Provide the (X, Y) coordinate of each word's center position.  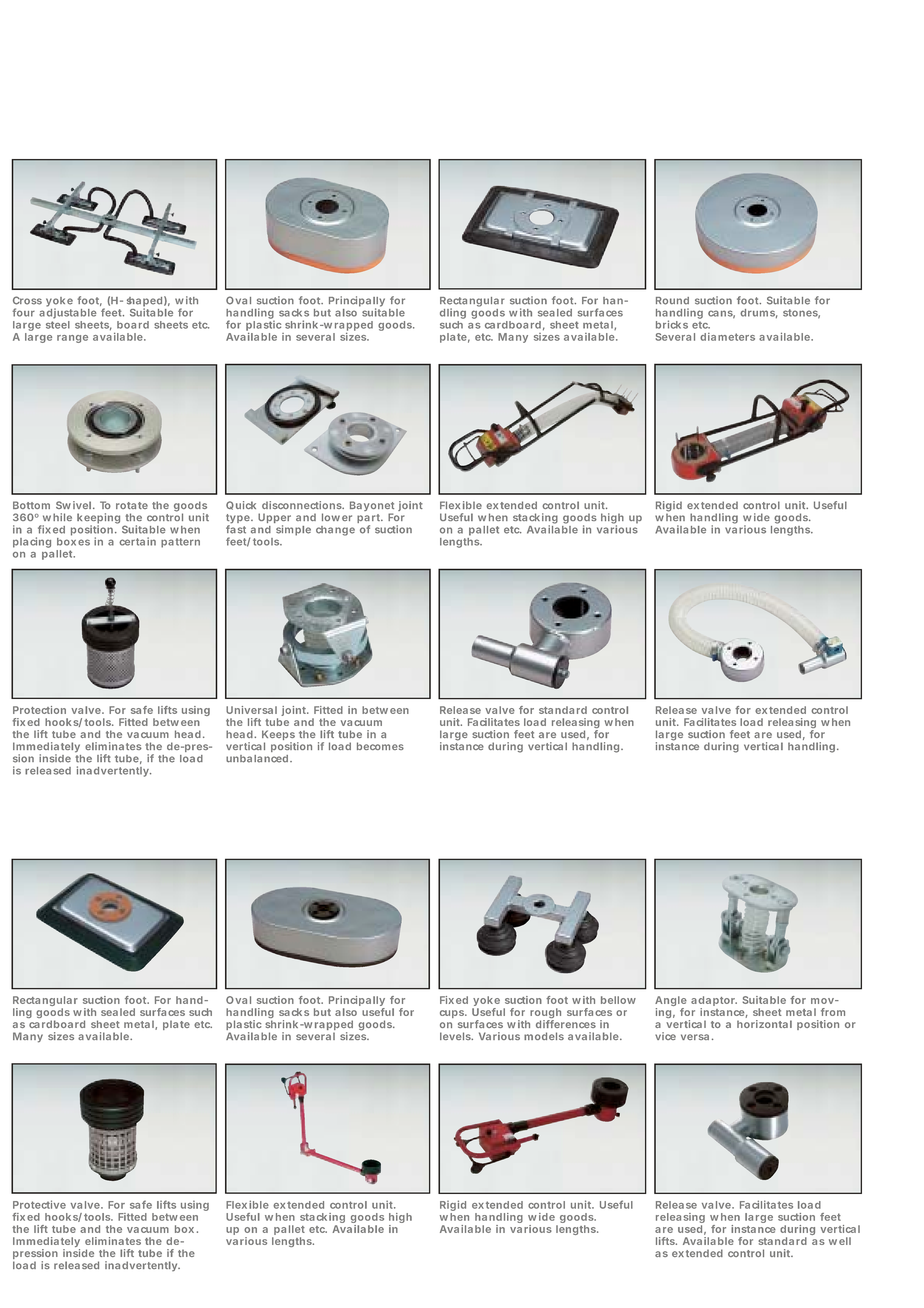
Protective (39, 1204)
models (544, 1036)
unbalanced (257, 759)
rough (545, 1014)
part (370, 520)
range (72, 339)
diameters (727, 337)
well (840, 1241)
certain (137, 541)
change (335, 531)
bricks (672, 324)
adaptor (714, 1002)
